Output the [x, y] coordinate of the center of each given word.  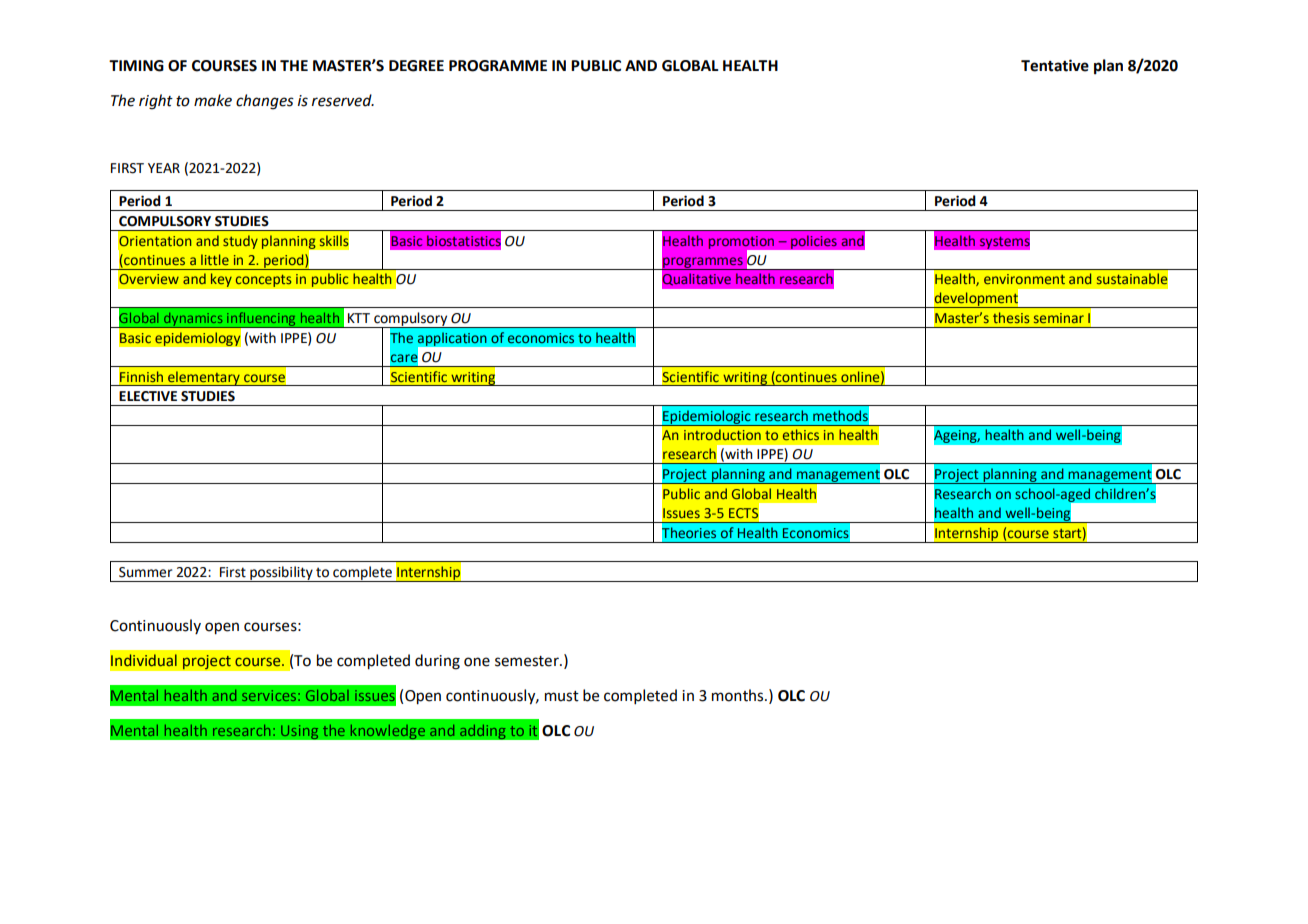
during [437, 662]
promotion [743, 243]
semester [528, 661]
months [739, 695]
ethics [801, 434]
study [240, 242]
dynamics [193, 320]
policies [813, 242]
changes [265, 102]
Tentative [1055, 65]
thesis [1011, 317]
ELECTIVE [148, 396]
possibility [281, 574]
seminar [1059, 318]
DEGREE [416, 66]
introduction [722, 434]
